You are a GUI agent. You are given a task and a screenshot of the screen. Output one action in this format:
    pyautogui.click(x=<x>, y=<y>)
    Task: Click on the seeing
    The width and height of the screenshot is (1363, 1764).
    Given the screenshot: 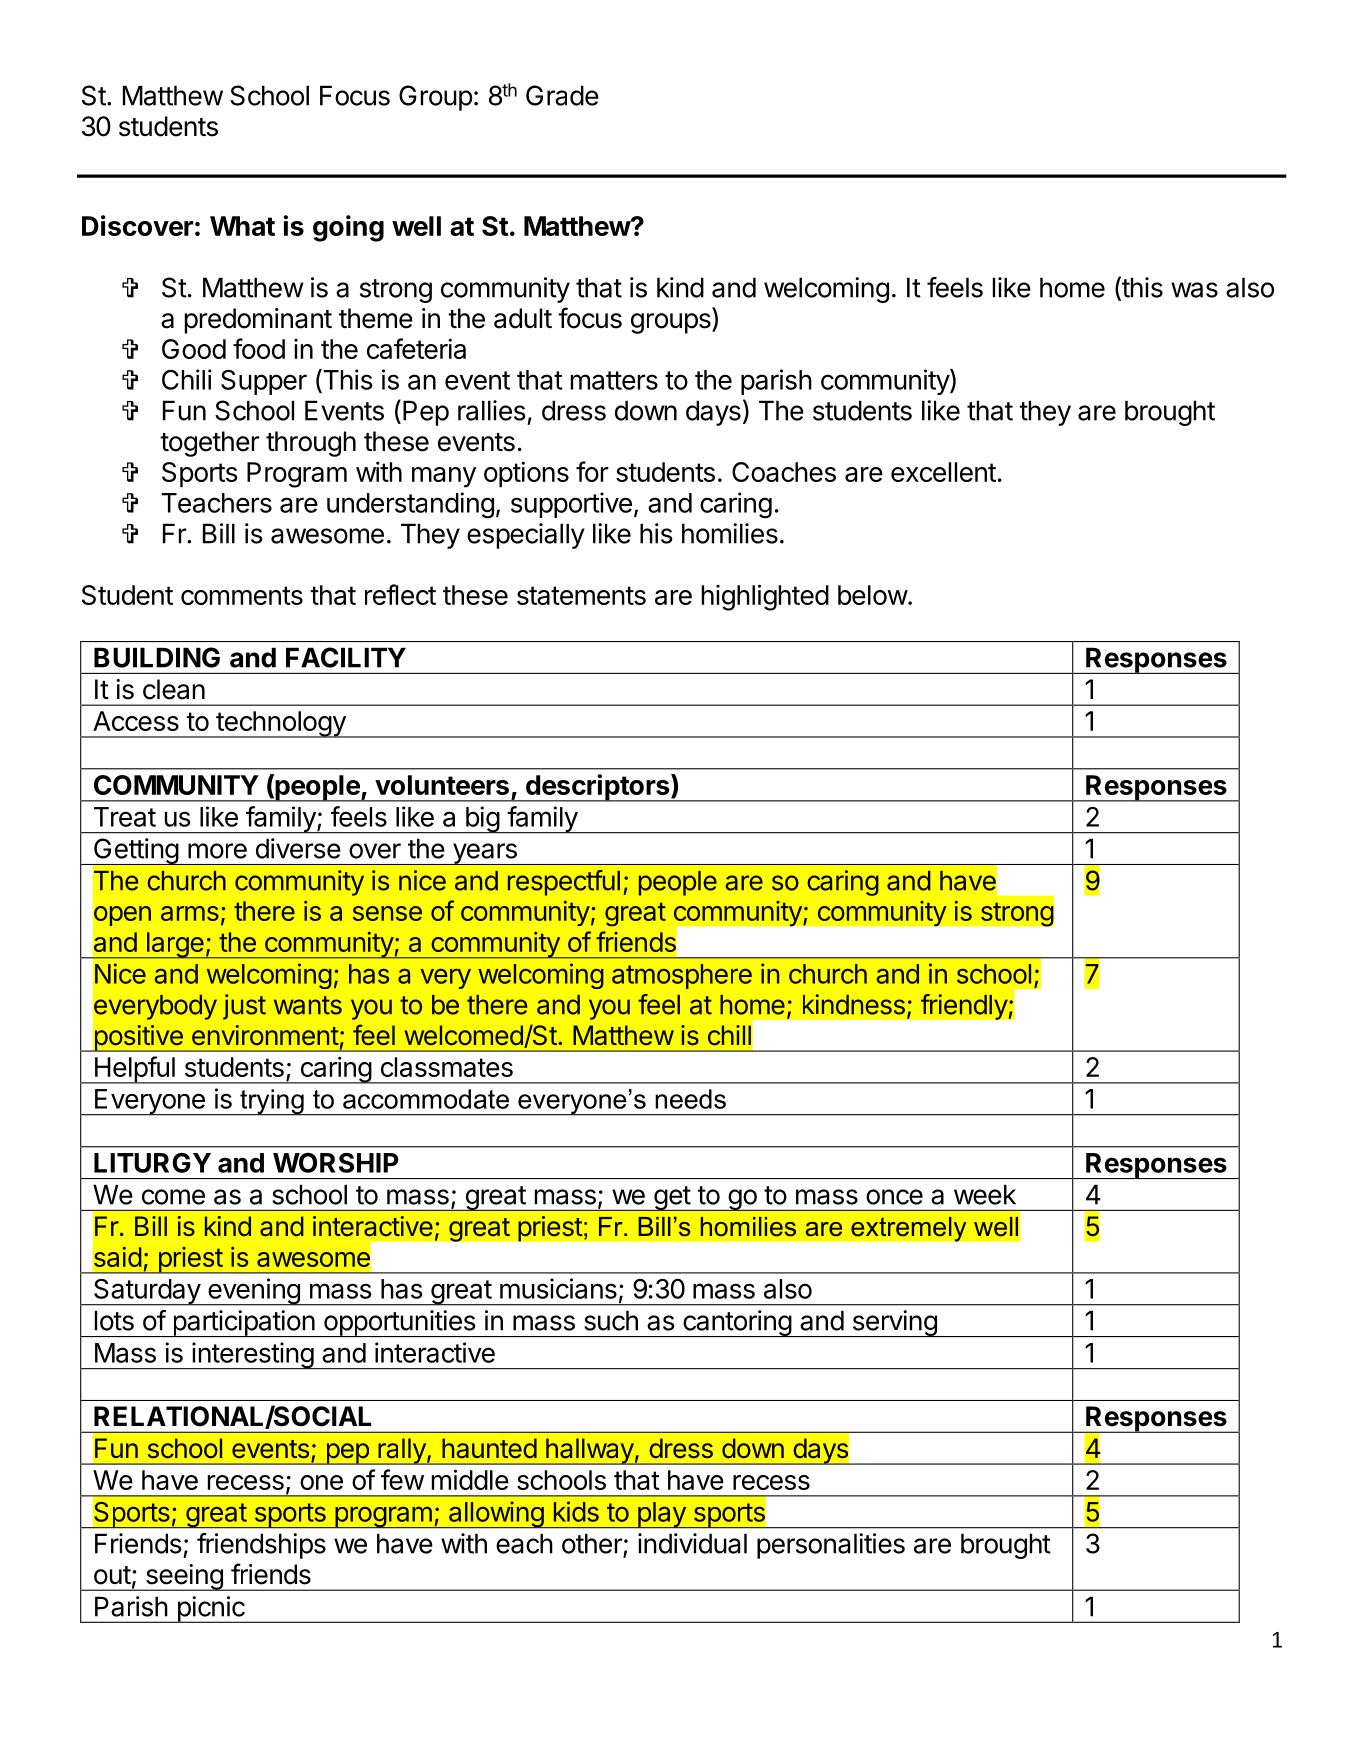 What is the action you would take?
    pyautogui.click(x=183, y=1577)
